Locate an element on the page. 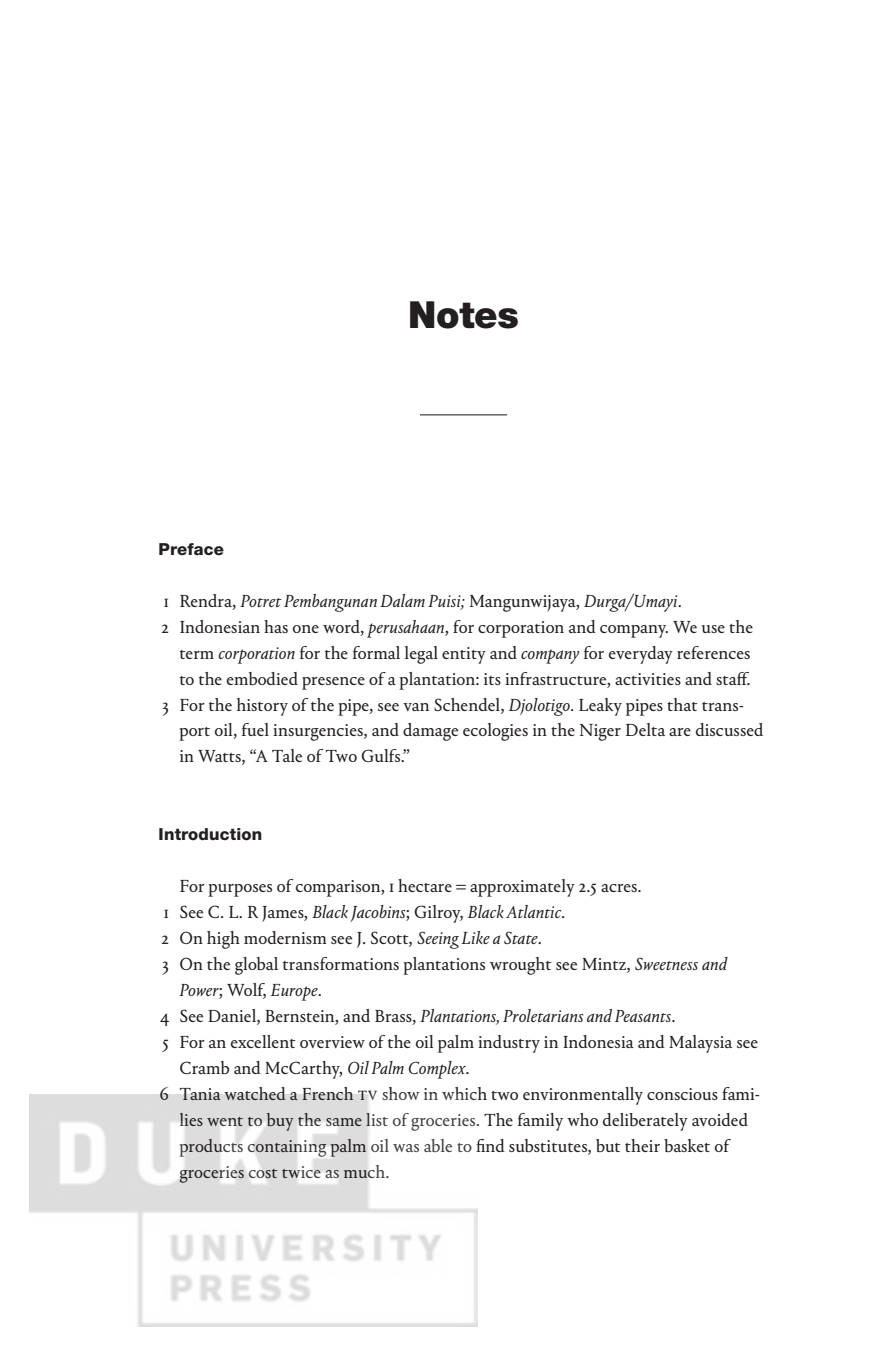 The width and height of the image is (896, 1345). Dalam is located at coordinates (402, 600).
